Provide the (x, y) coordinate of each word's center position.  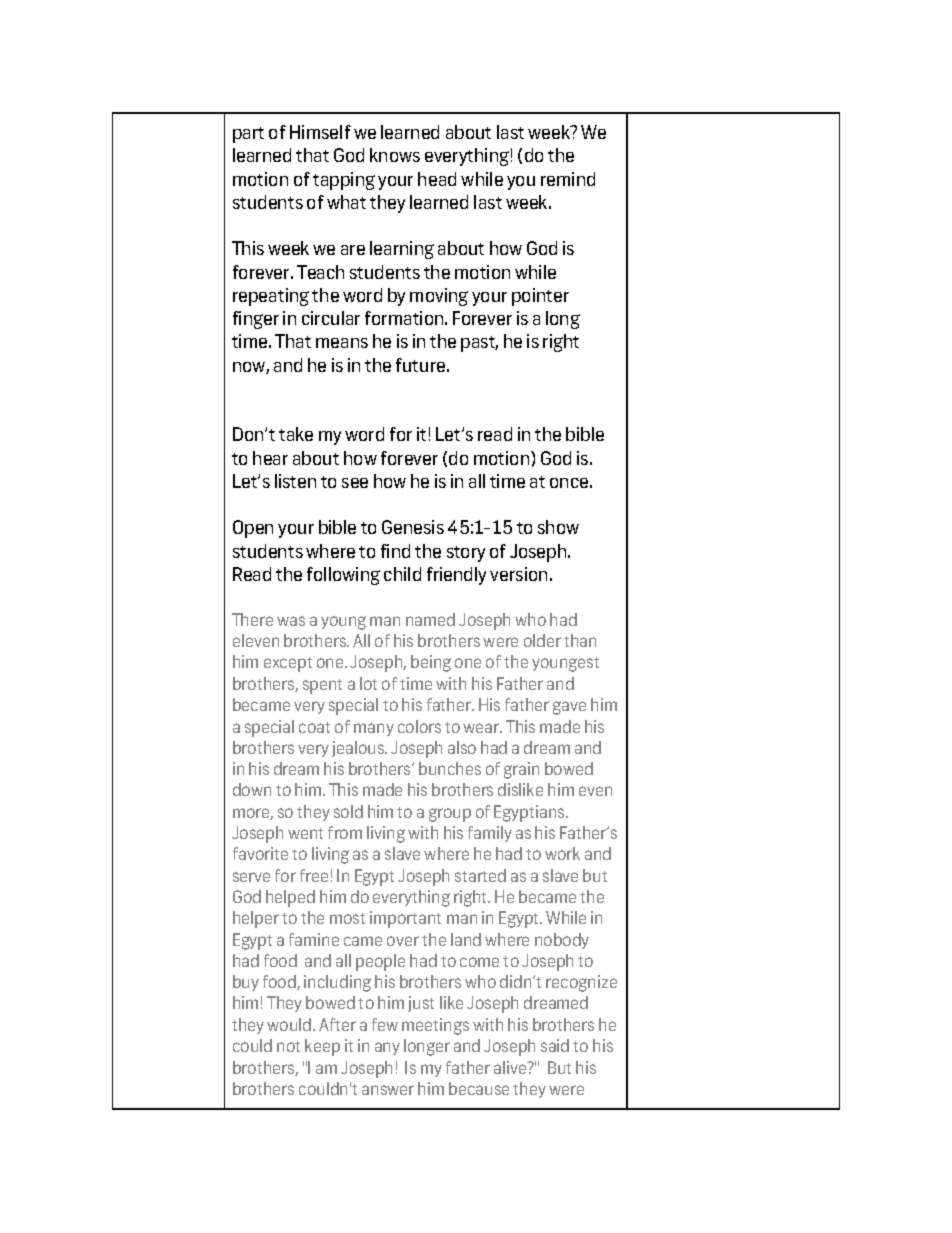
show (558, 527)
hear (270, 458)
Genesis (413, 527)
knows (395, 155)
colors (419, 726)
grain (521, 770)
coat (314, 727)
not (288, 1046)
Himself (320, 132)
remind (568, 179)
